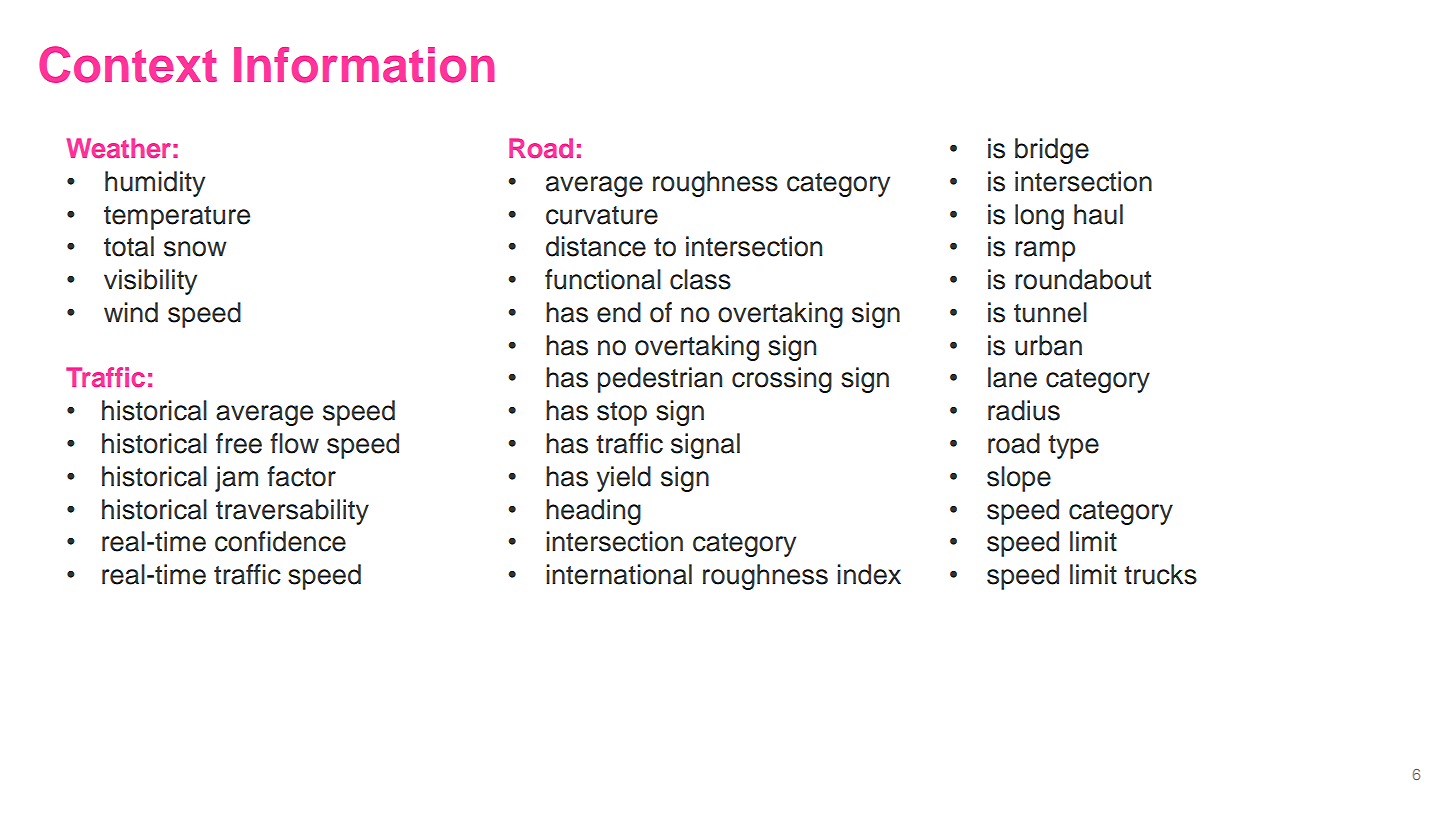  What do you see at coordinates (364, 65) in the screenshot?
I see `Information` at bounding box center [364, 65].
